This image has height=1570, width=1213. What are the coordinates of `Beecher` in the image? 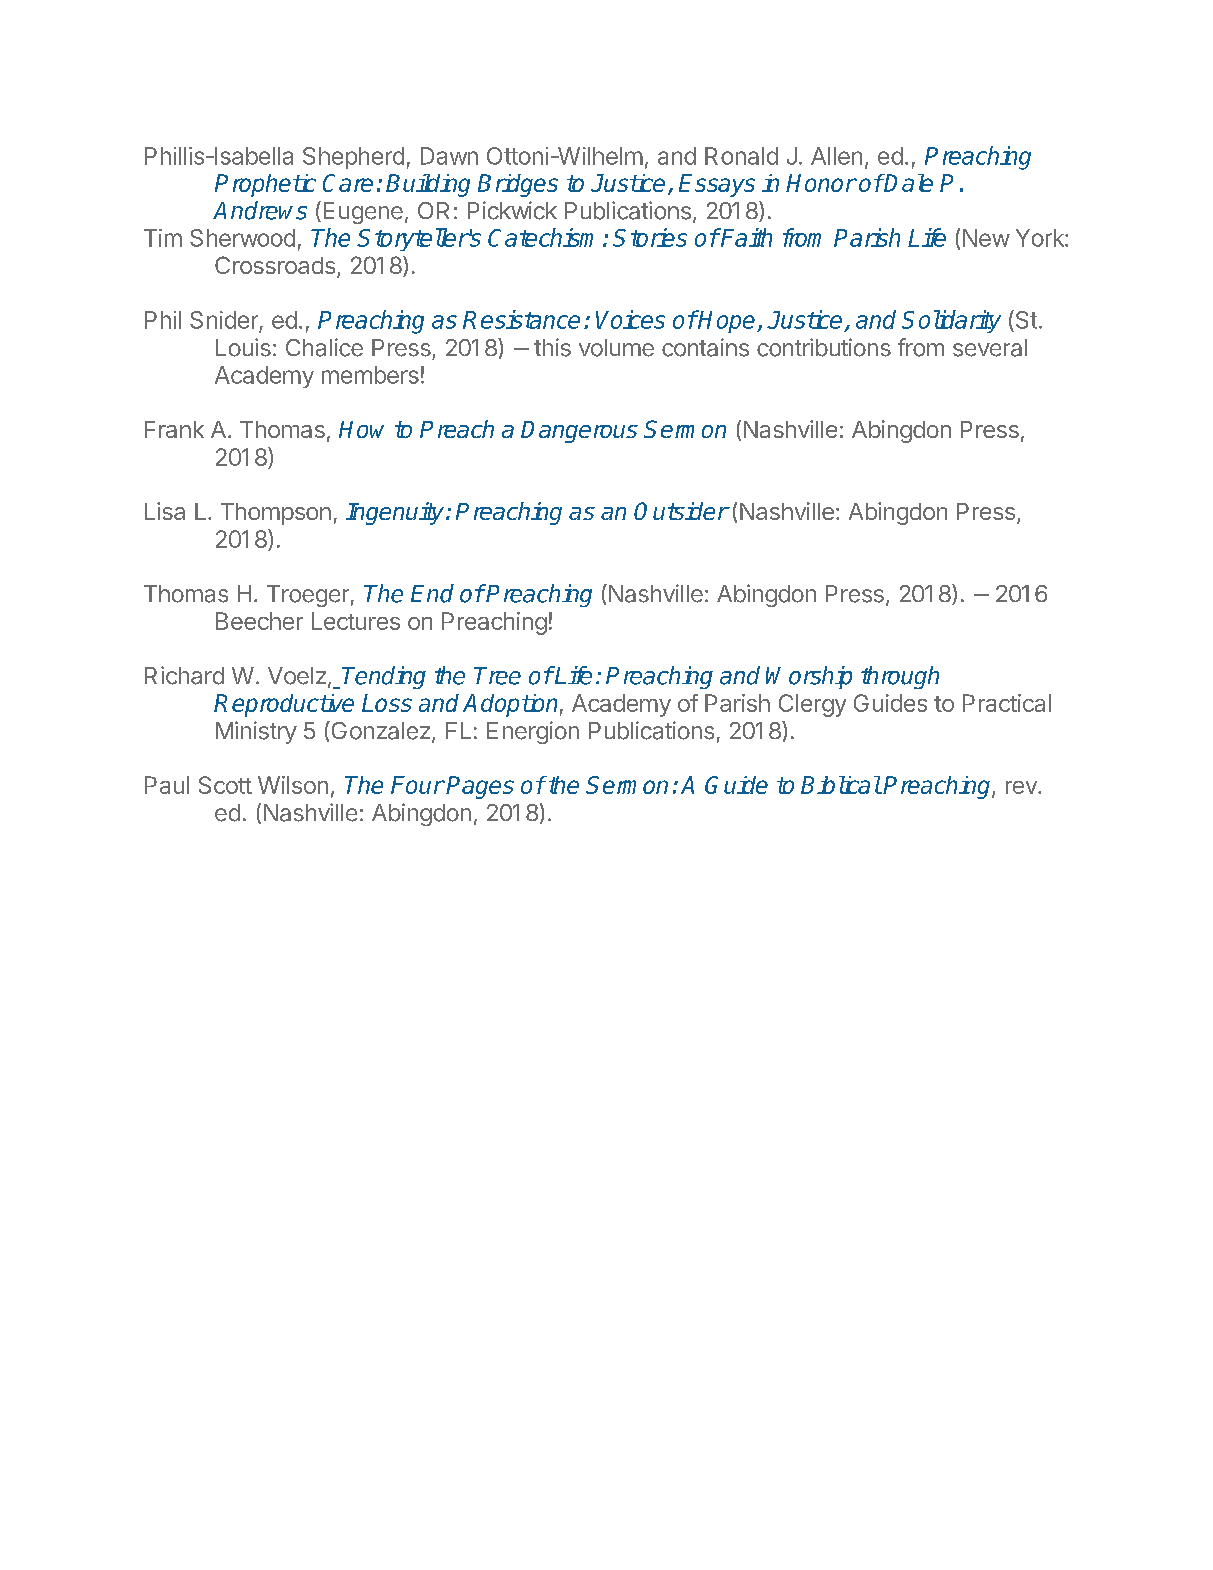 It's located at (259, 621).
